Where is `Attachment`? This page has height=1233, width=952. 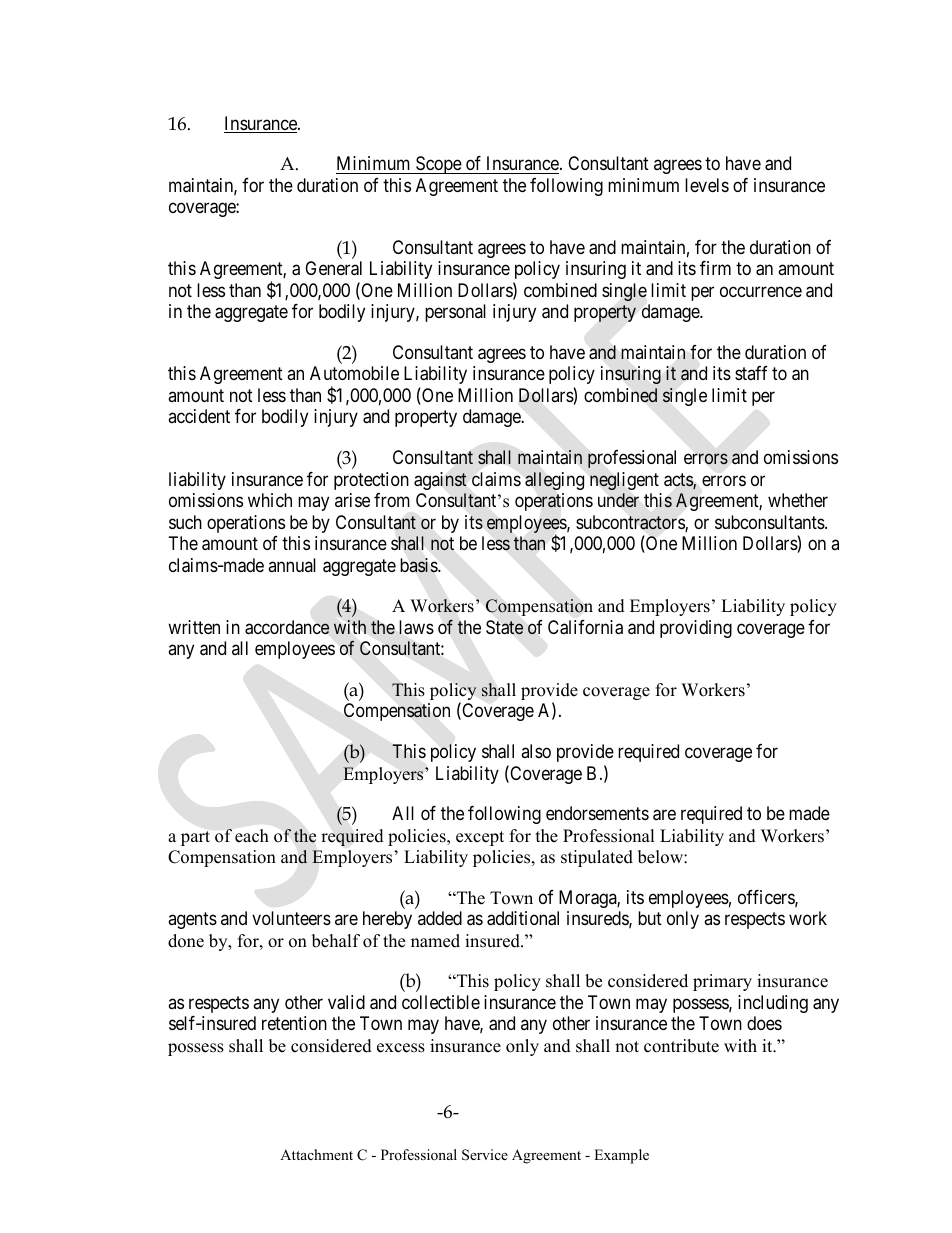
Attachment is located at coordinates (316, 1154).
